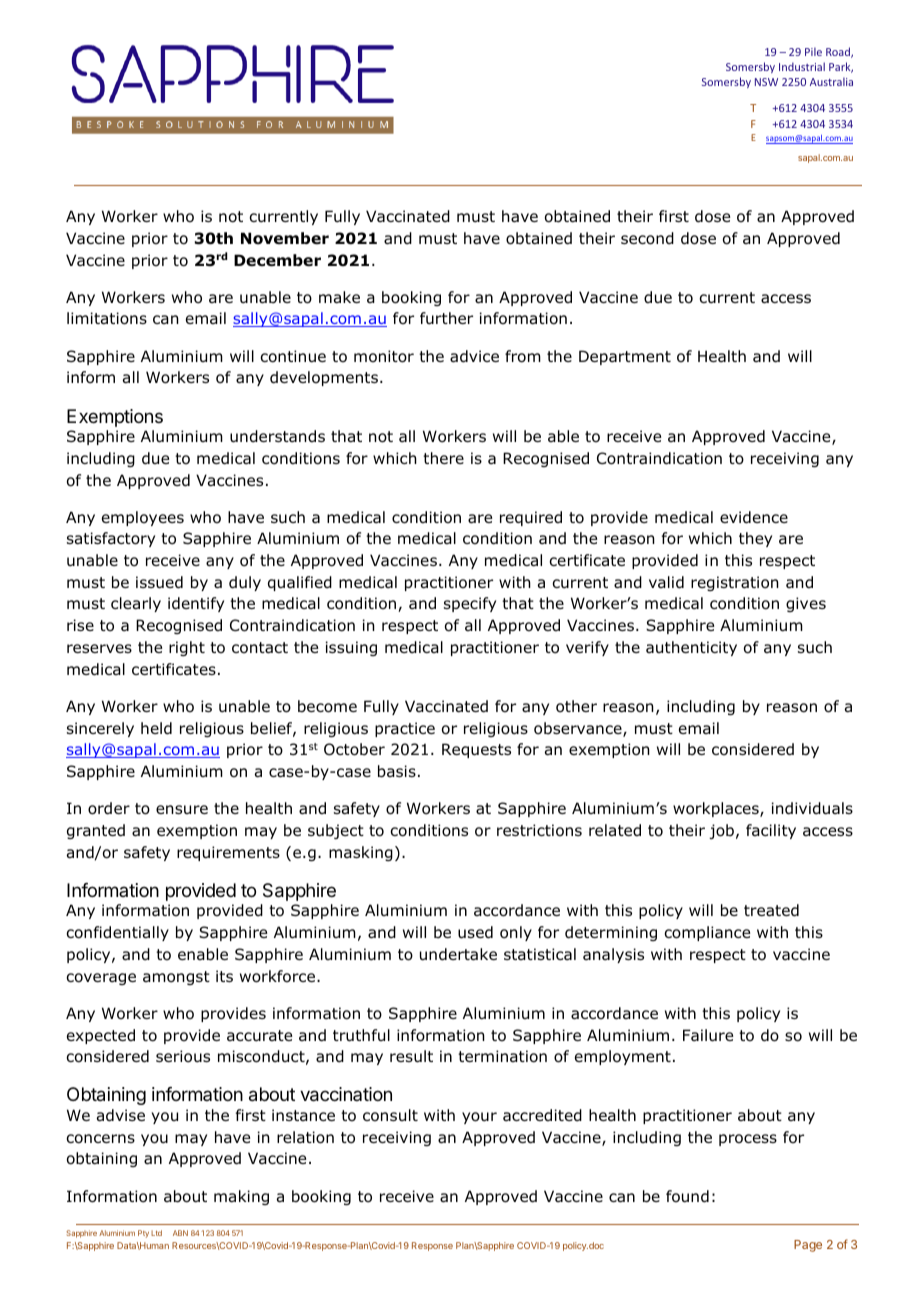 The height and width of the screenshot is (1308, 924). I want to click on NSW, so click(766, 82).
